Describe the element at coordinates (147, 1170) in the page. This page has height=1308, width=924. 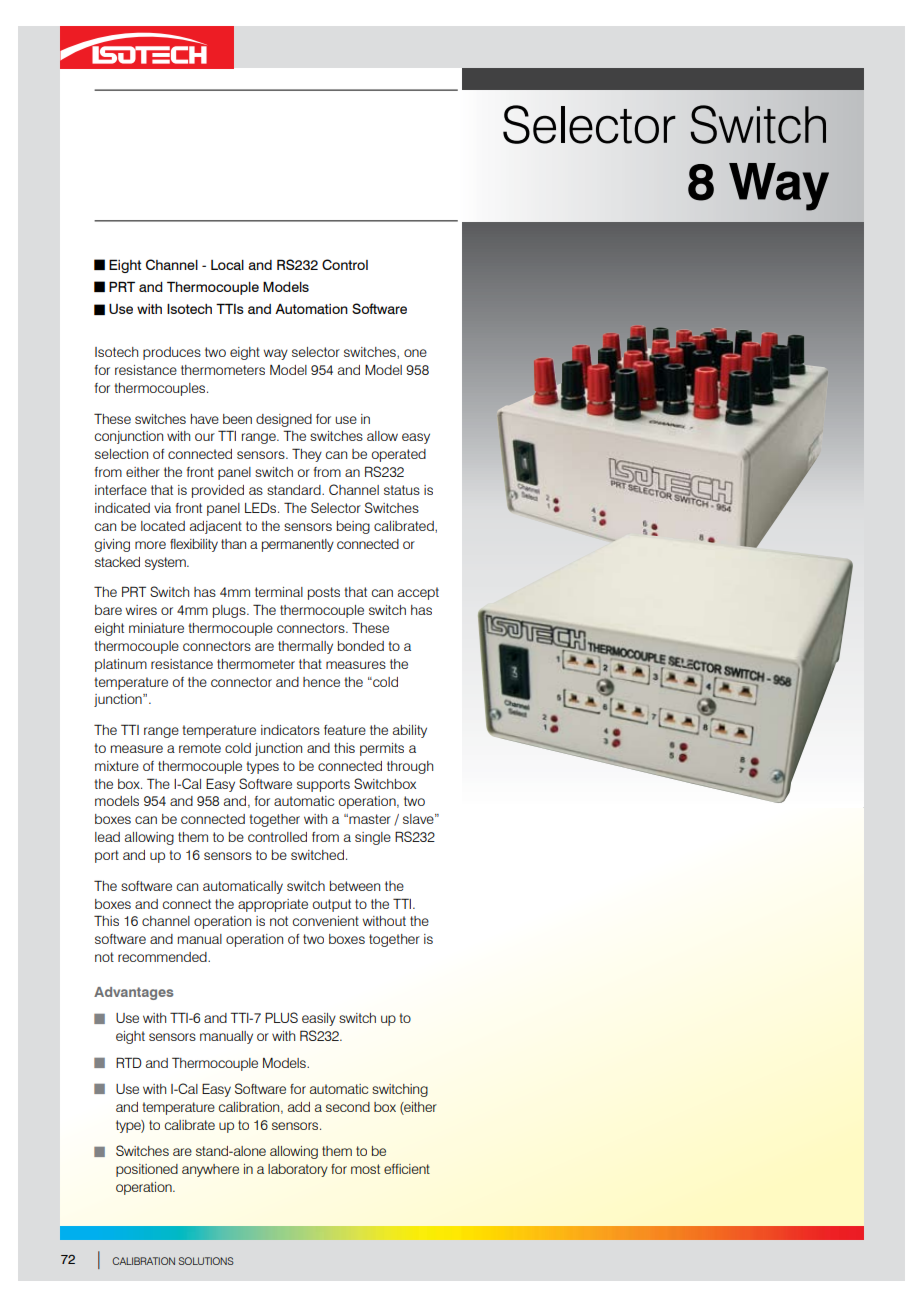
I see `positioned` at that location.
